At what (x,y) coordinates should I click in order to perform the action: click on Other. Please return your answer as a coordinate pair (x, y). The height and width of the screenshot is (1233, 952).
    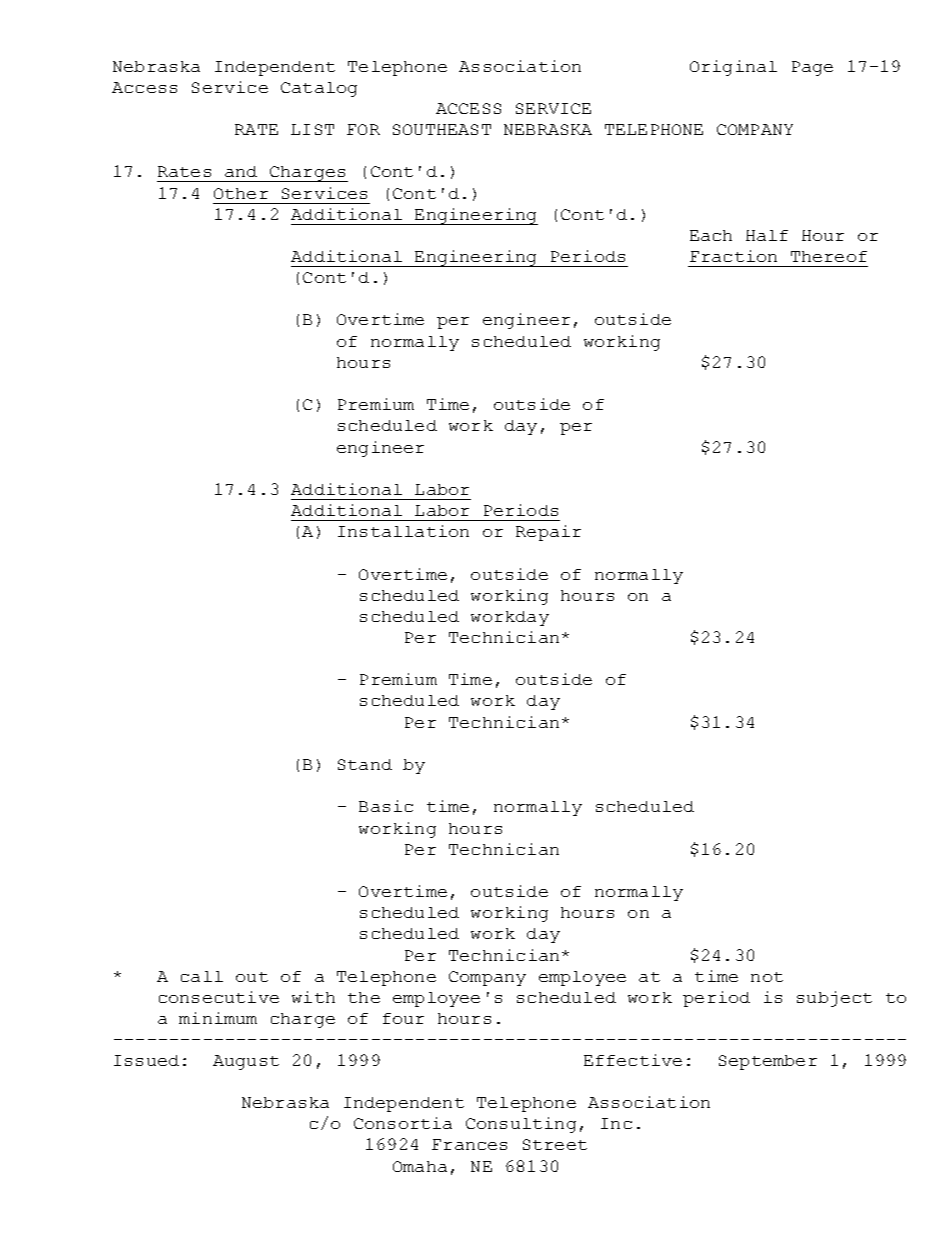
    Looking at the image, I should click on (241, 193).
